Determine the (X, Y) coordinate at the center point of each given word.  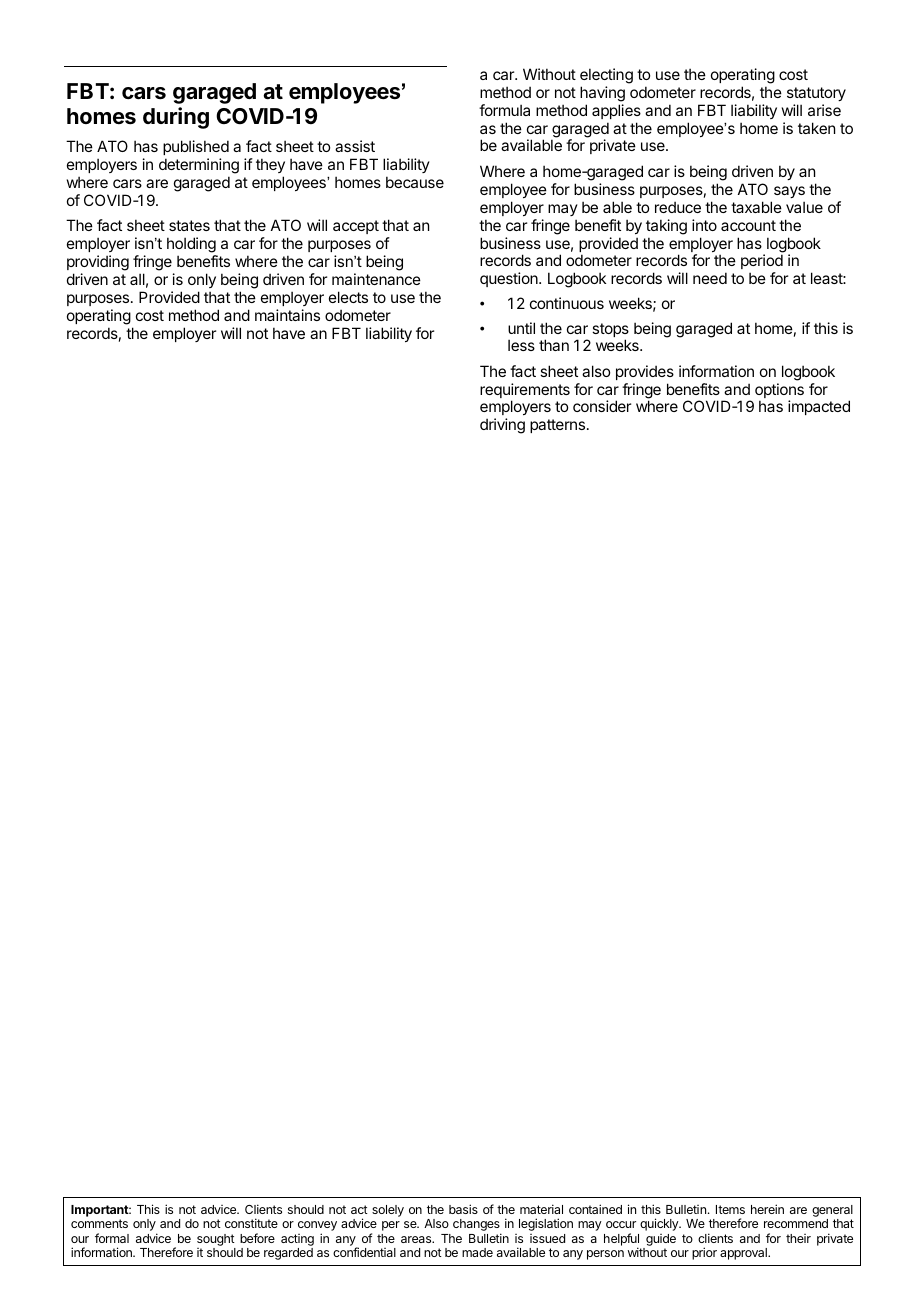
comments (99, 1223)
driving (502, 426)
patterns (559, 426)
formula (504, 110)
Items (730, 1209)
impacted (819, 407)
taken (816, 128)
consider (602, 406)
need (710, 278)
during (176, 118)
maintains (287, 315)
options (779, 392)
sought (216, 1240)
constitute (251, 1223)
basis (463, 1209)
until (521, 328)
